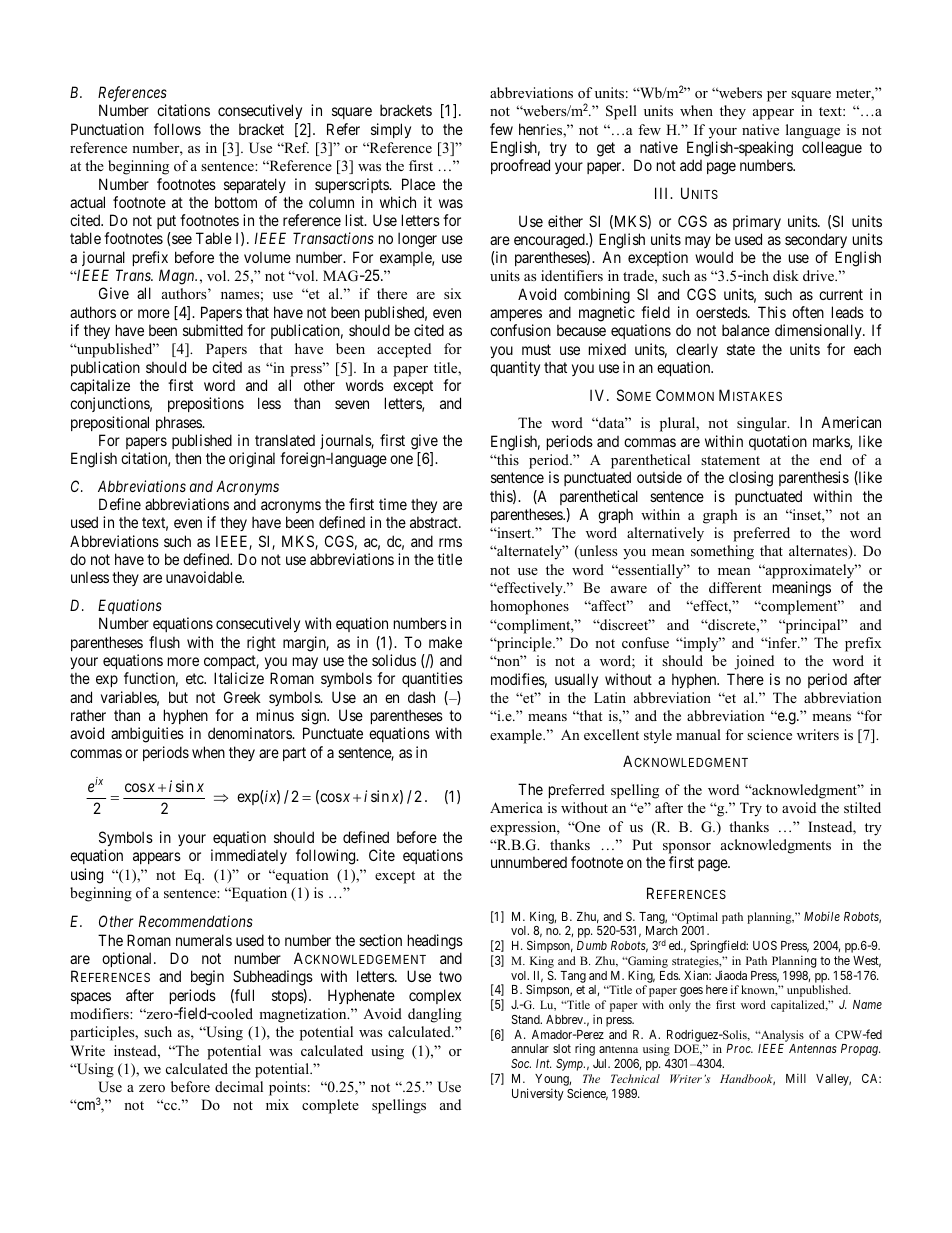 The width and height of the page is (952, 1233). I want to click on prepositions, so click(206, 404).
